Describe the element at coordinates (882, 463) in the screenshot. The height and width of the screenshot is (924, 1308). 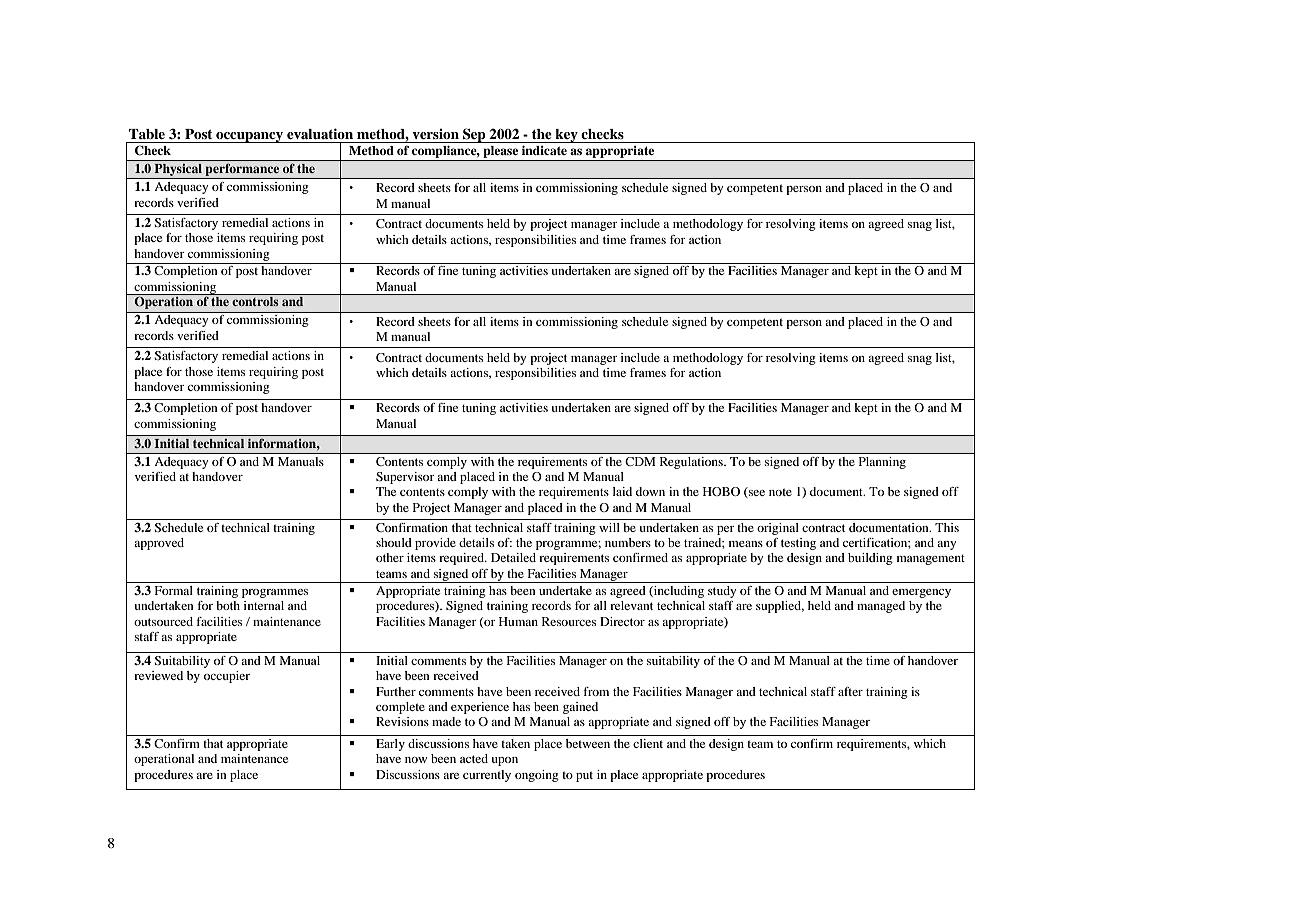
I see `Planning` at that location.
